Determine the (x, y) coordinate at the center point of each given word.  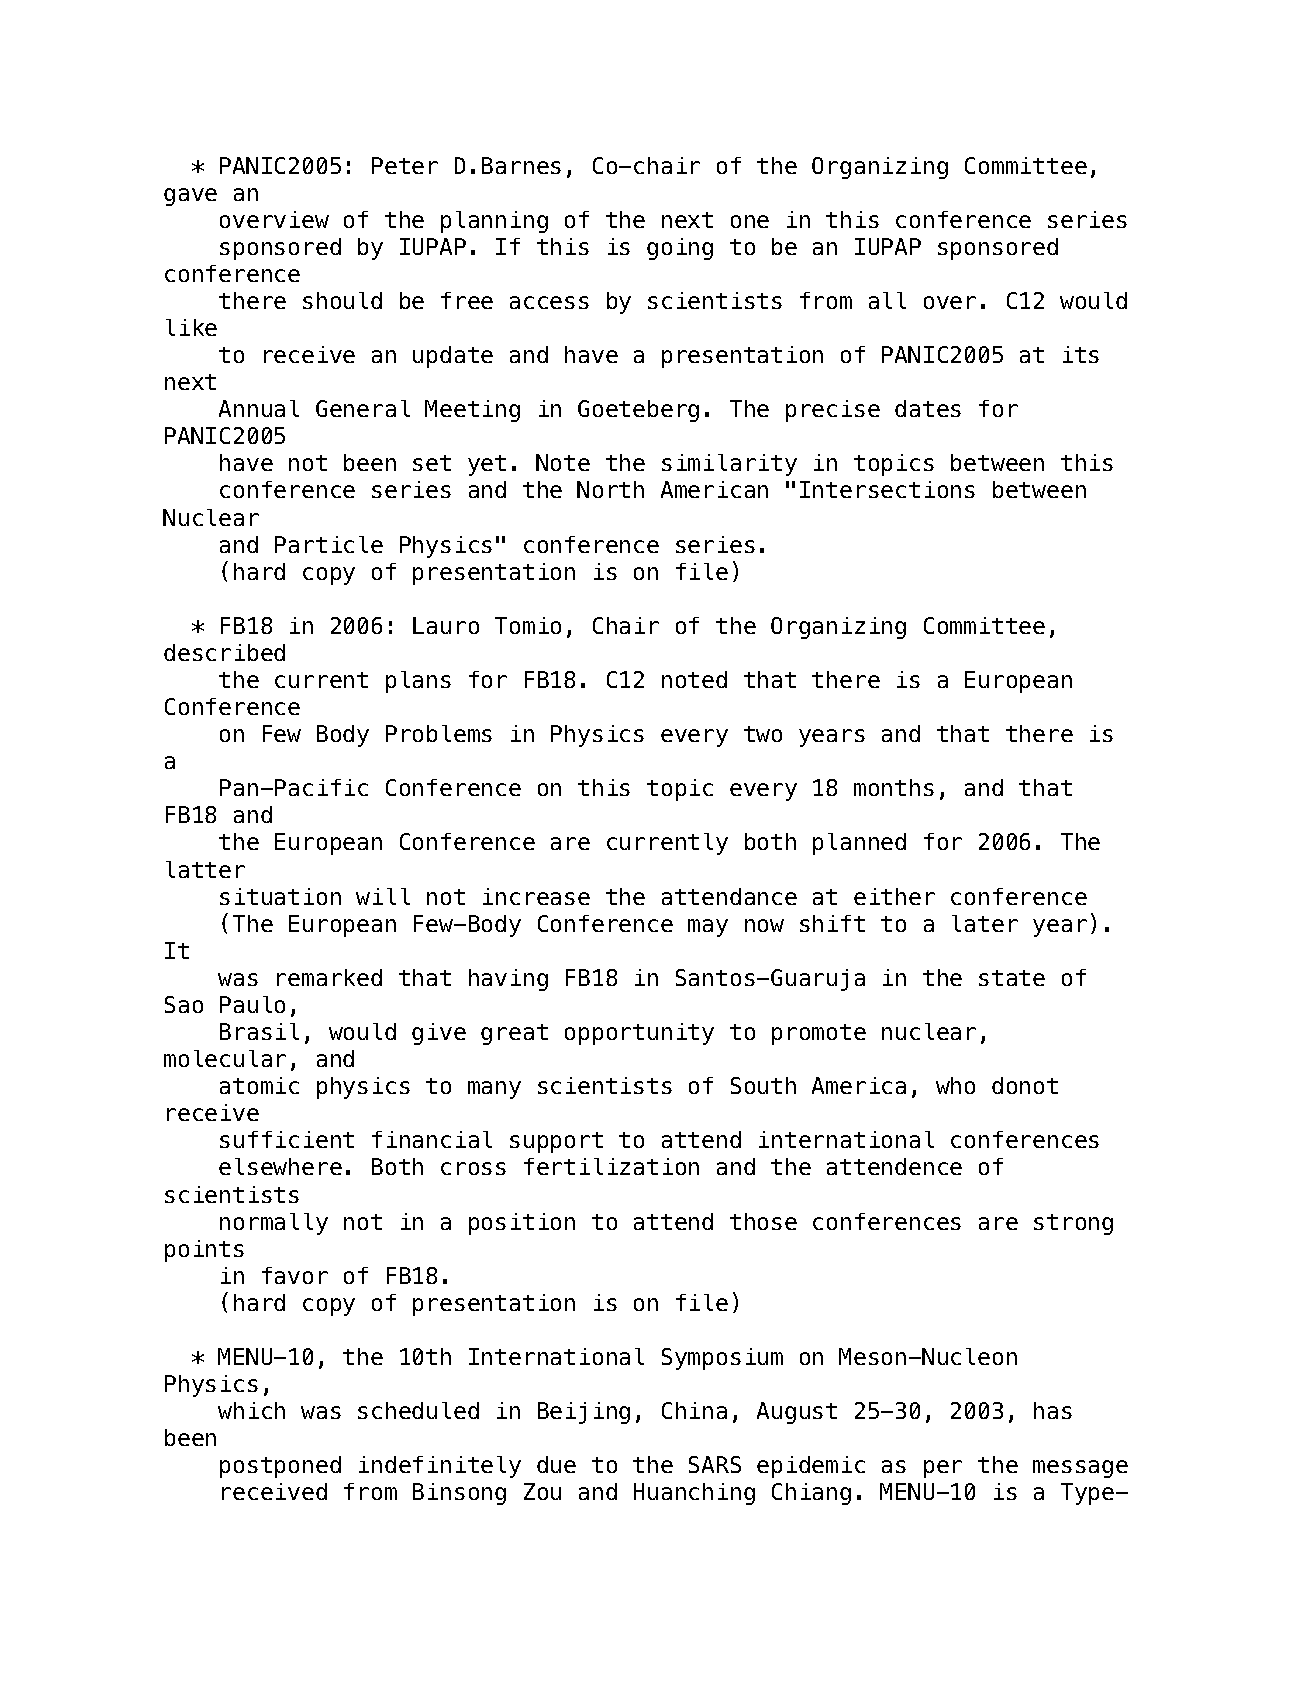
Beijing (584, 1413)
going (680, 249)
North (610, 489)
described (224, 652)
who (955, 1085)
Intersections (887, 489)
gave (190, 197)
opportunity (639, 1034)
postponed (280, 1467)
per (943, 1469)
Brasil (259, 1031)
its (1081, 354)
